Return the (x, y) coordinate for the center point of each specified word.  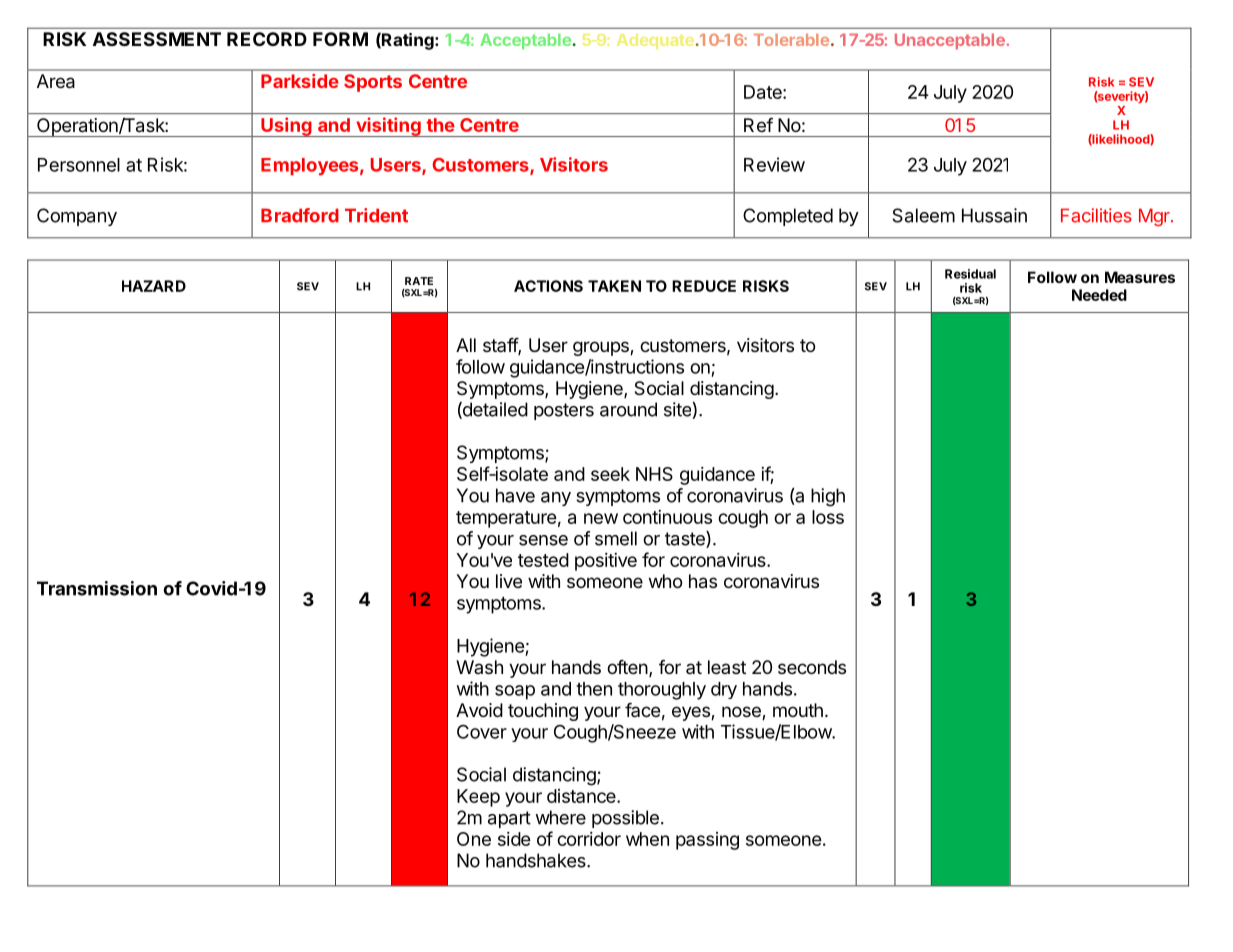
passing (707, 841)
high (828, 497)
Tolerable (791, 40)
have (515, 495)
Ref (758, 125)
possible (625, 819)
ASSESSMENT (157, 39)
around (628, 409)
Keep (478, 798)
